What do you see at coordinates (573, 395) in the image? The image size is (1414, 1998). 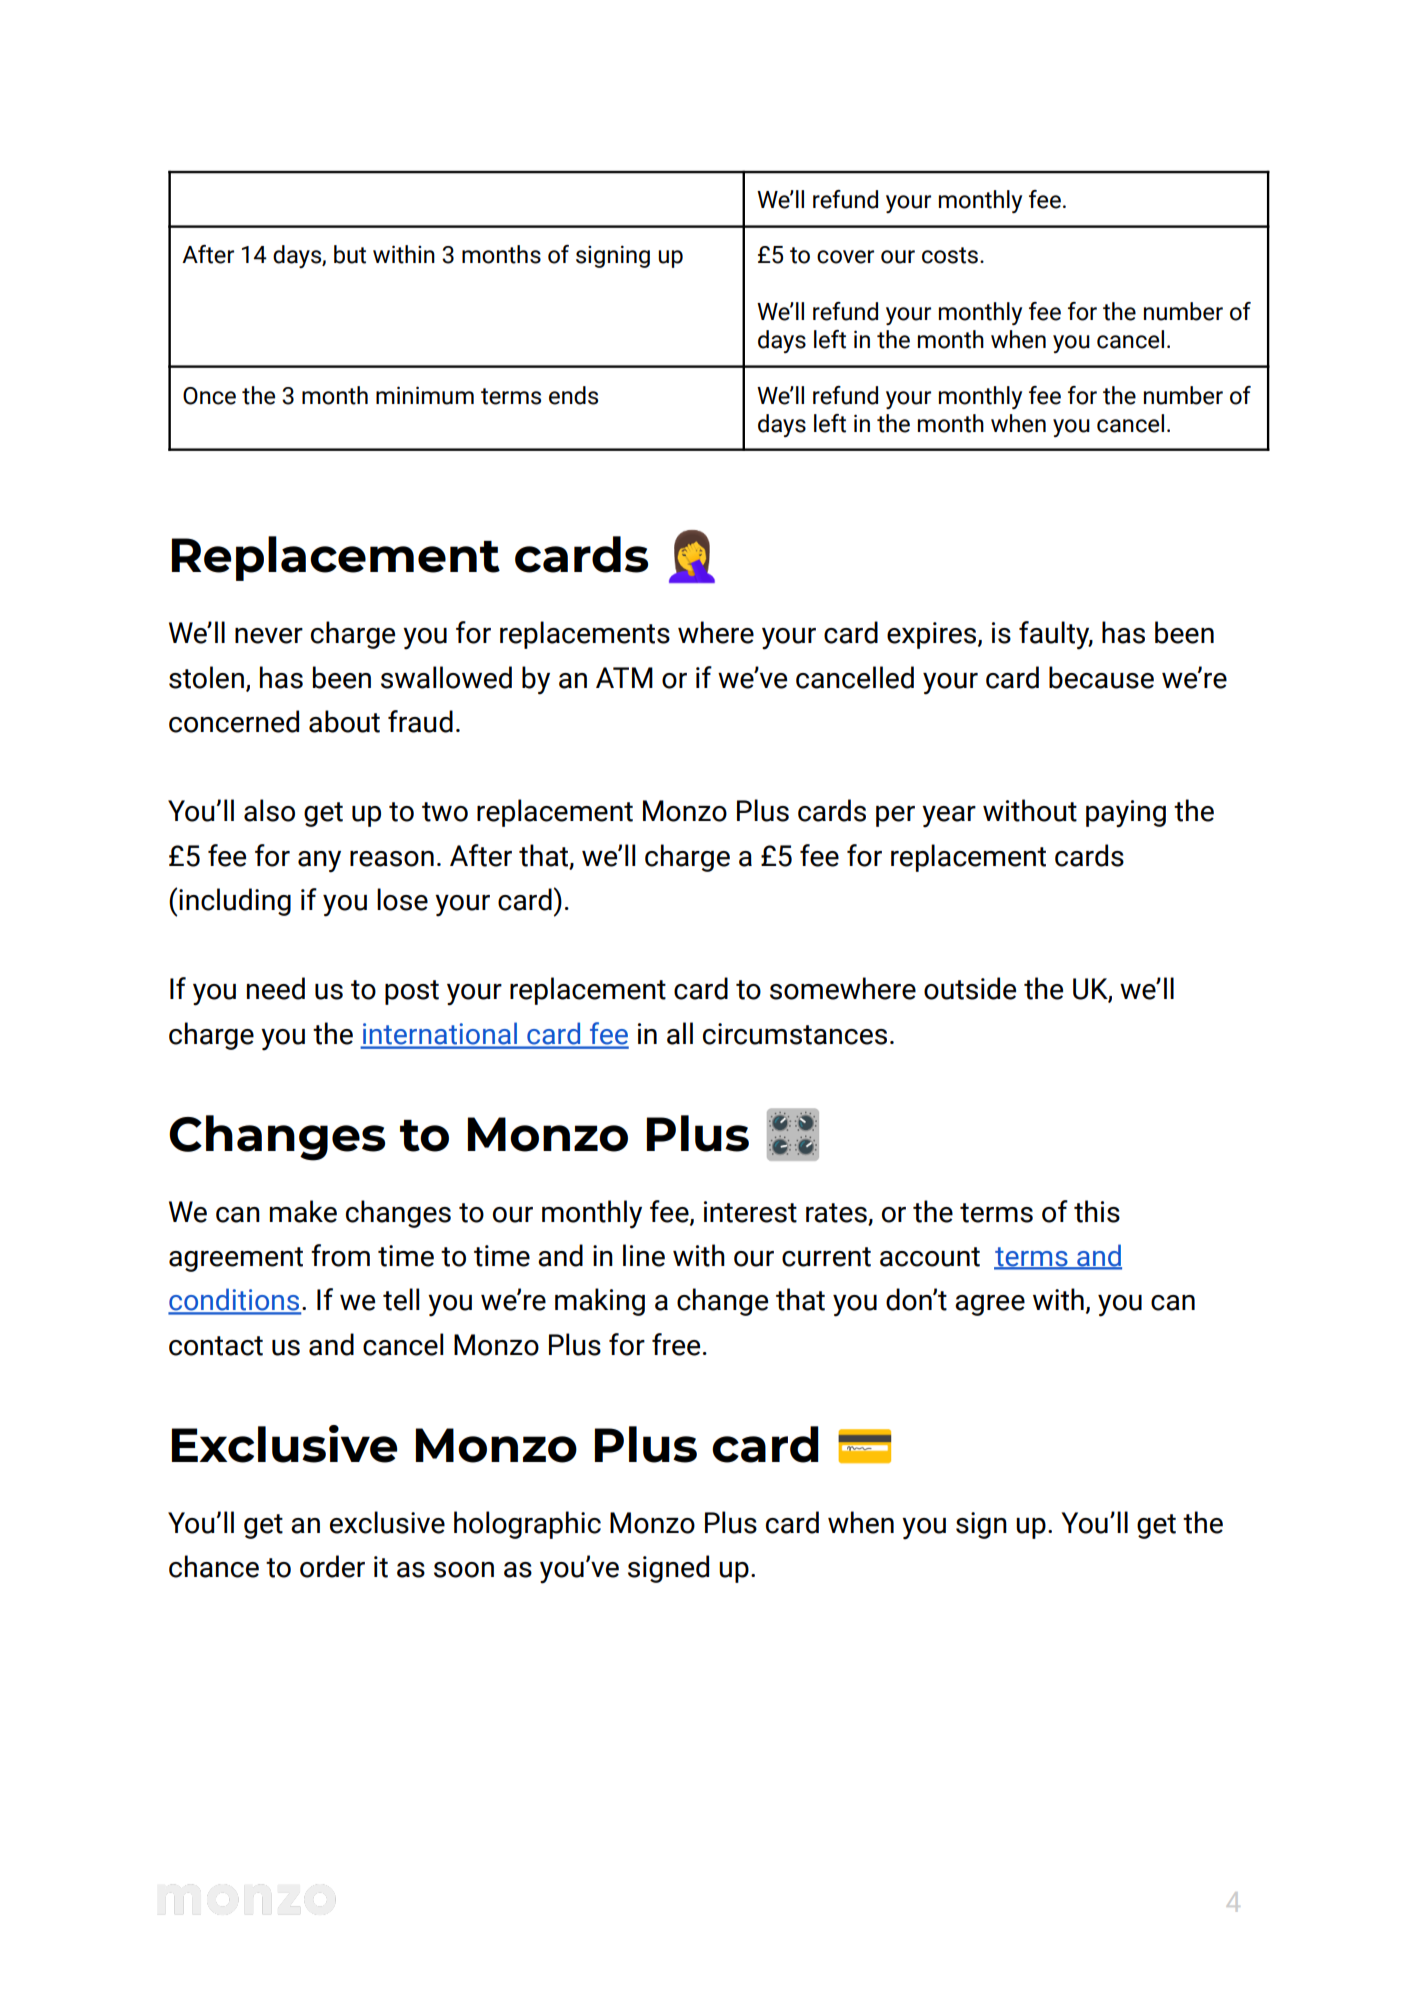 I see `ends` at bounding box center [573, 395].
